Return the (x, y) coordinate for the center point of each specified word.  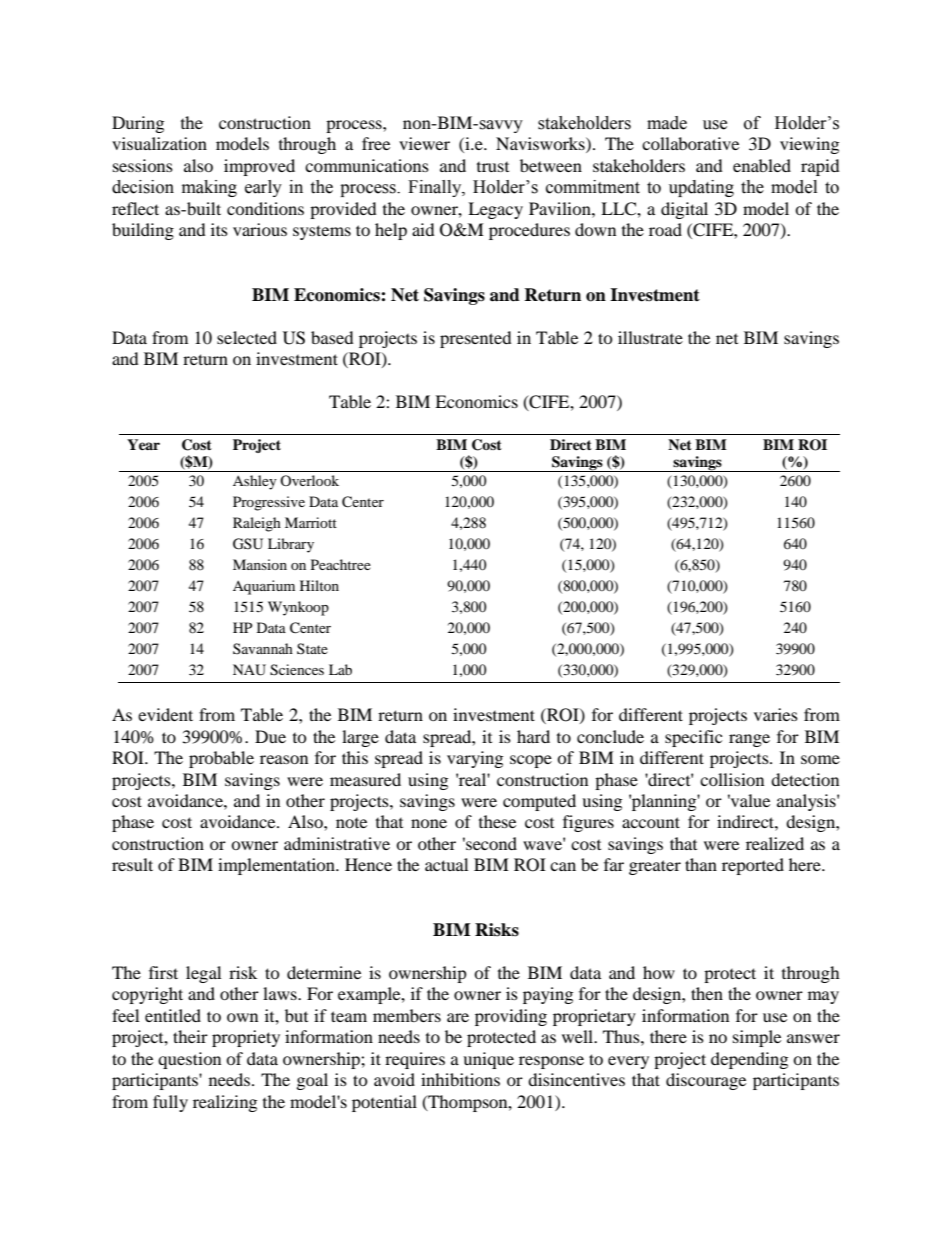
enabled (762, 165)
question (189, 1060)
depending (749, 1060)
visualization (159, 143)
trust (493, 167)
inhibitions (460, 1079)
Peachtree (341, 564)
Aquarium (264, 587)
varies (776, 714)
